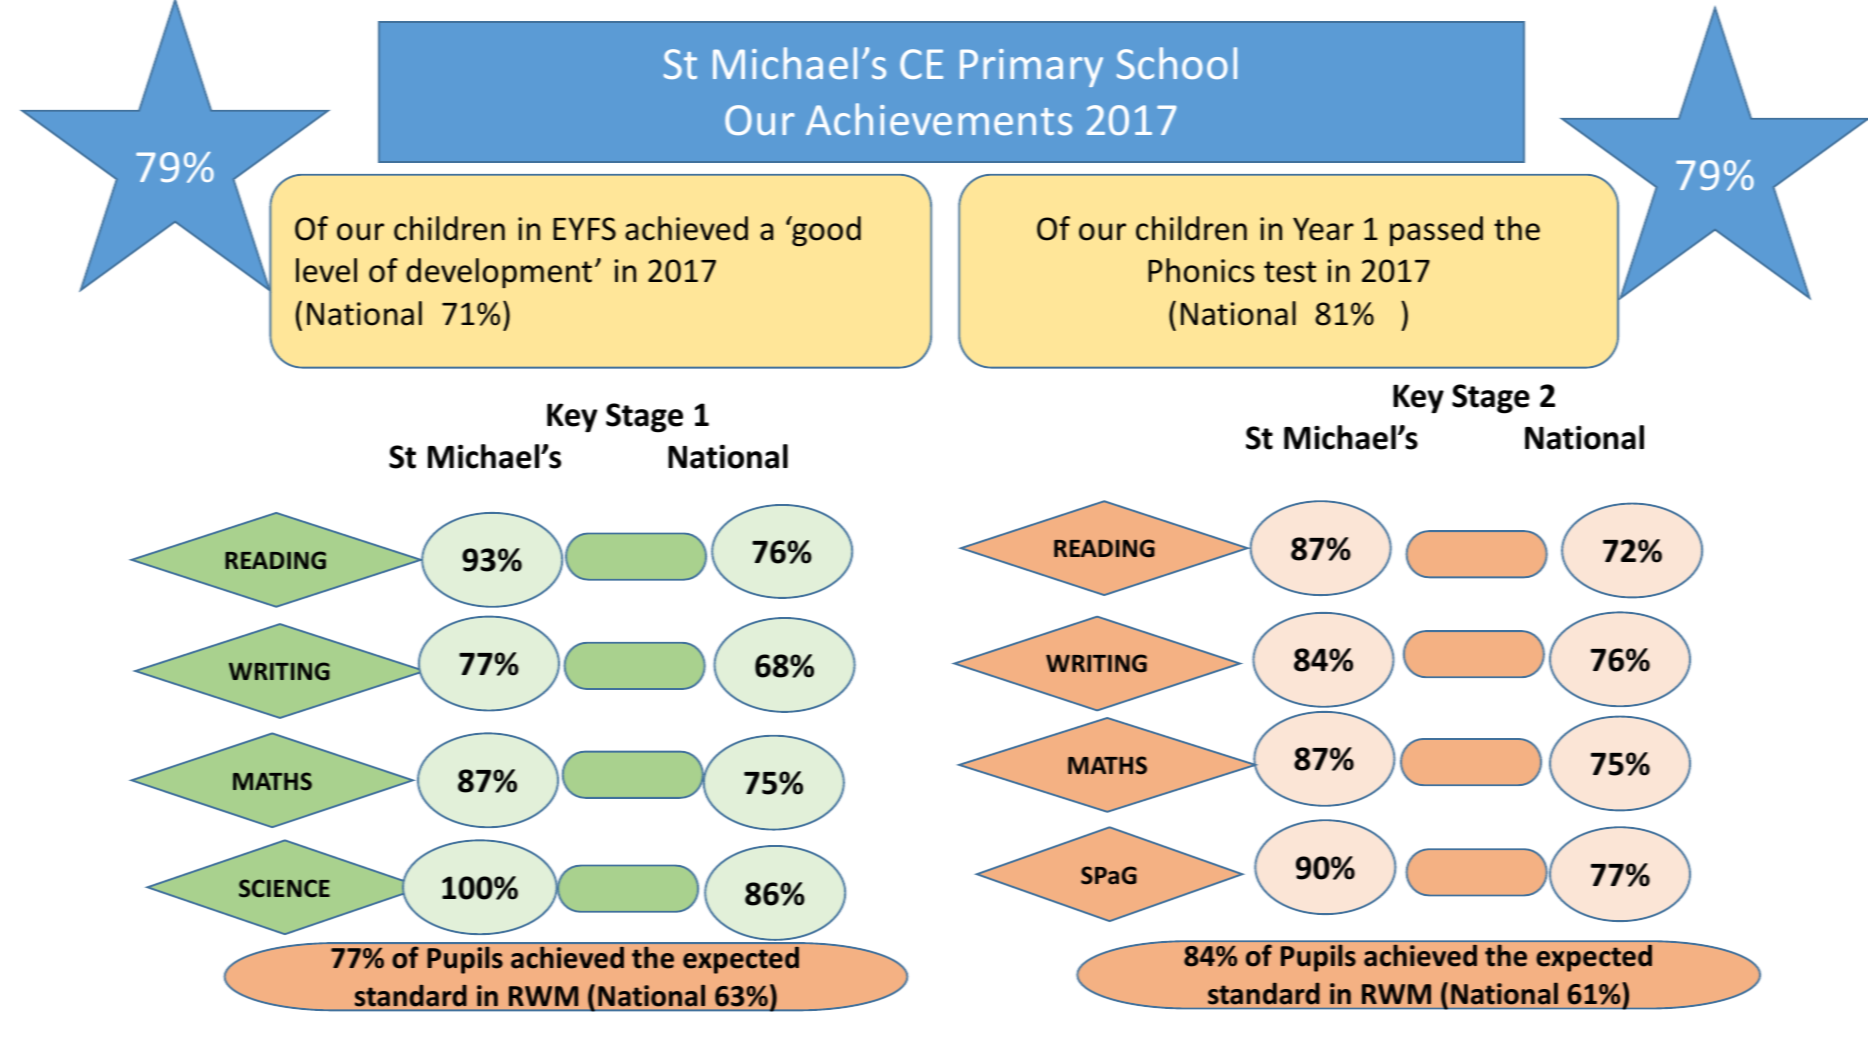 The width and height of the screenshot is (1868, 1051). I want to click on Achievements, so click(939, 119).
